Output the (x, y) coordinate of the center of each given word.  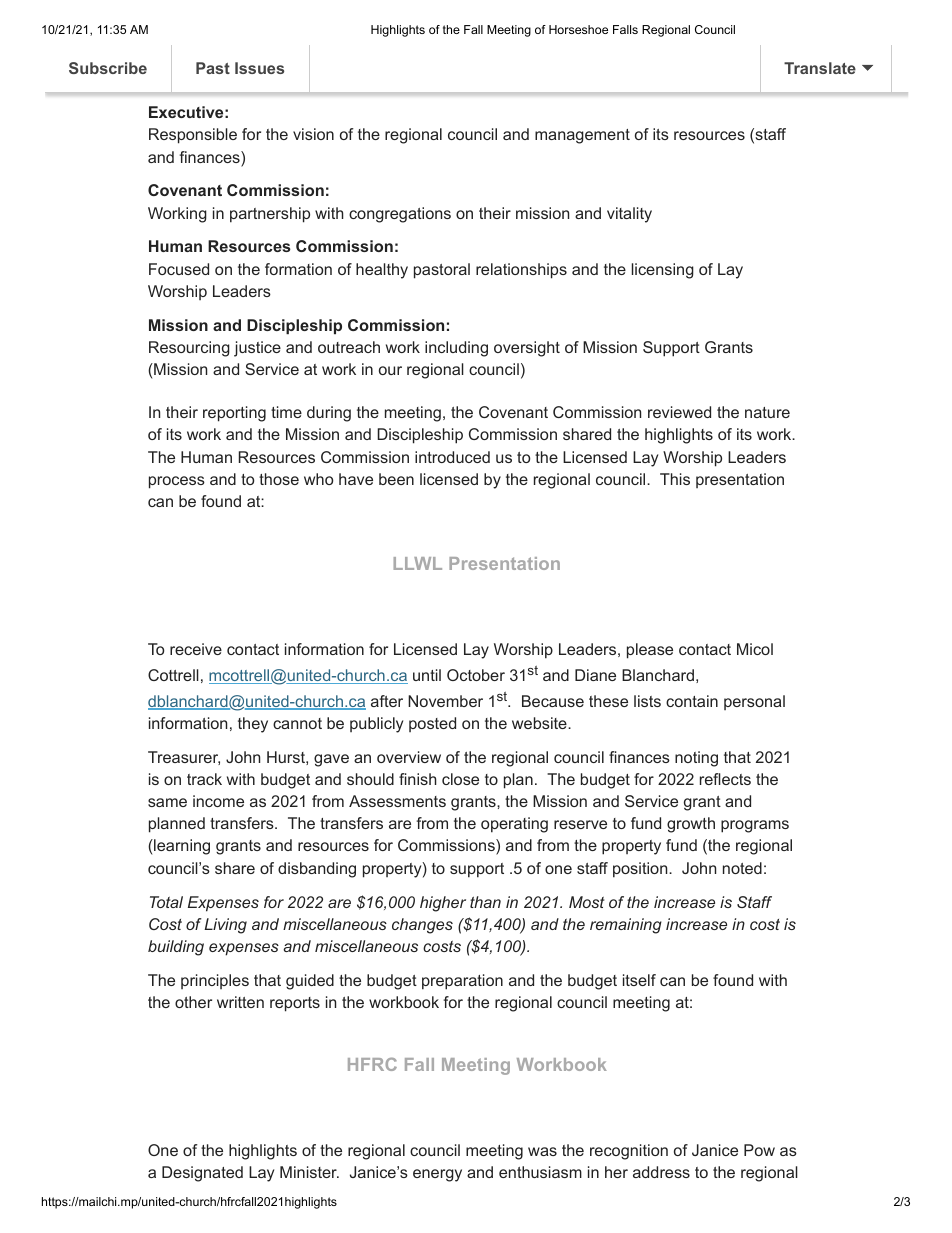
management (582, 136)
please (650, 651)
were (777, 58)
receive (196, 649)
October (476, 675)
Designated (202, 1174)
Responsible (193, 136)
